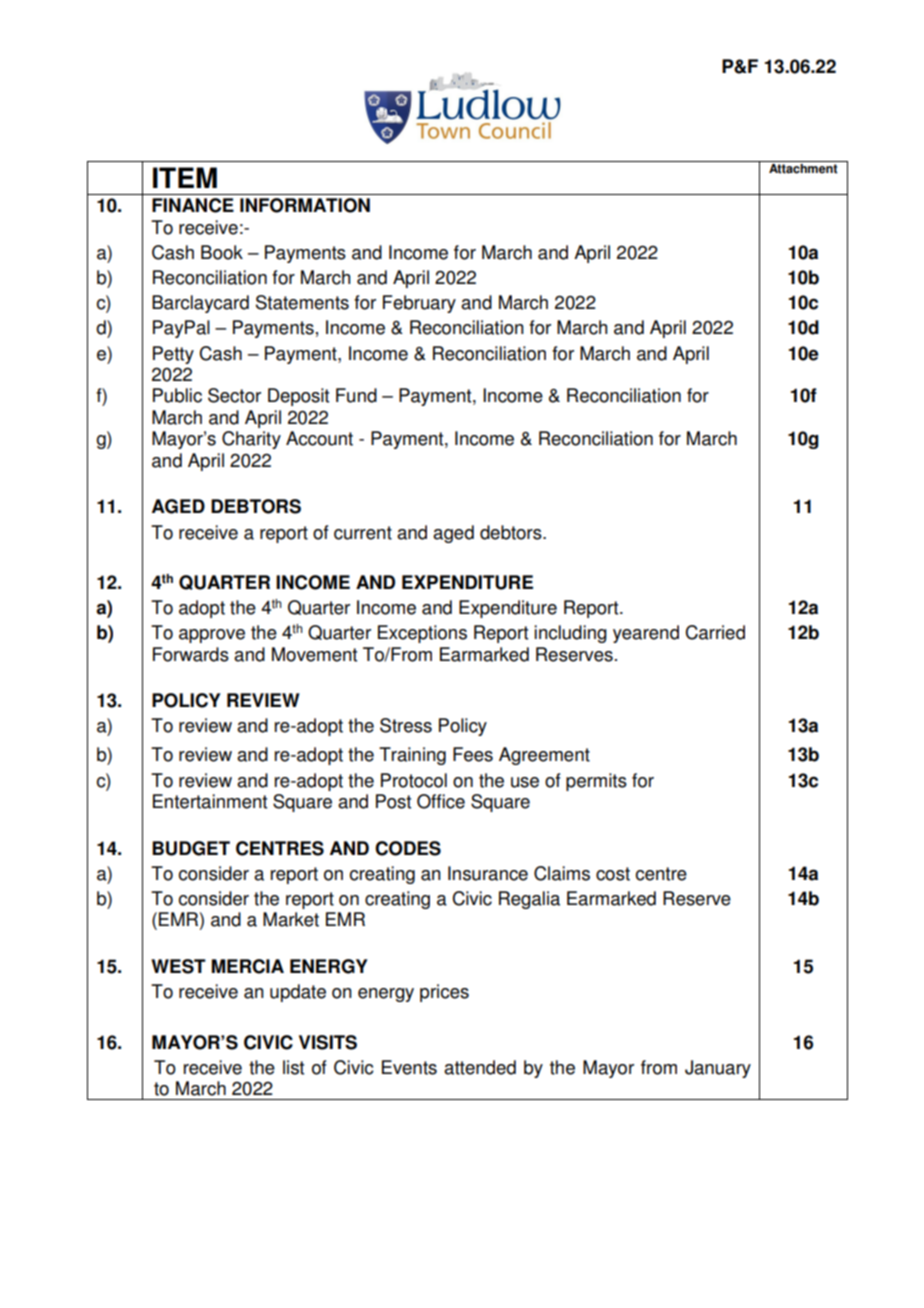  Describe the element at coordinates (293, 1067) in the screenshot. I see `list` at that location.
